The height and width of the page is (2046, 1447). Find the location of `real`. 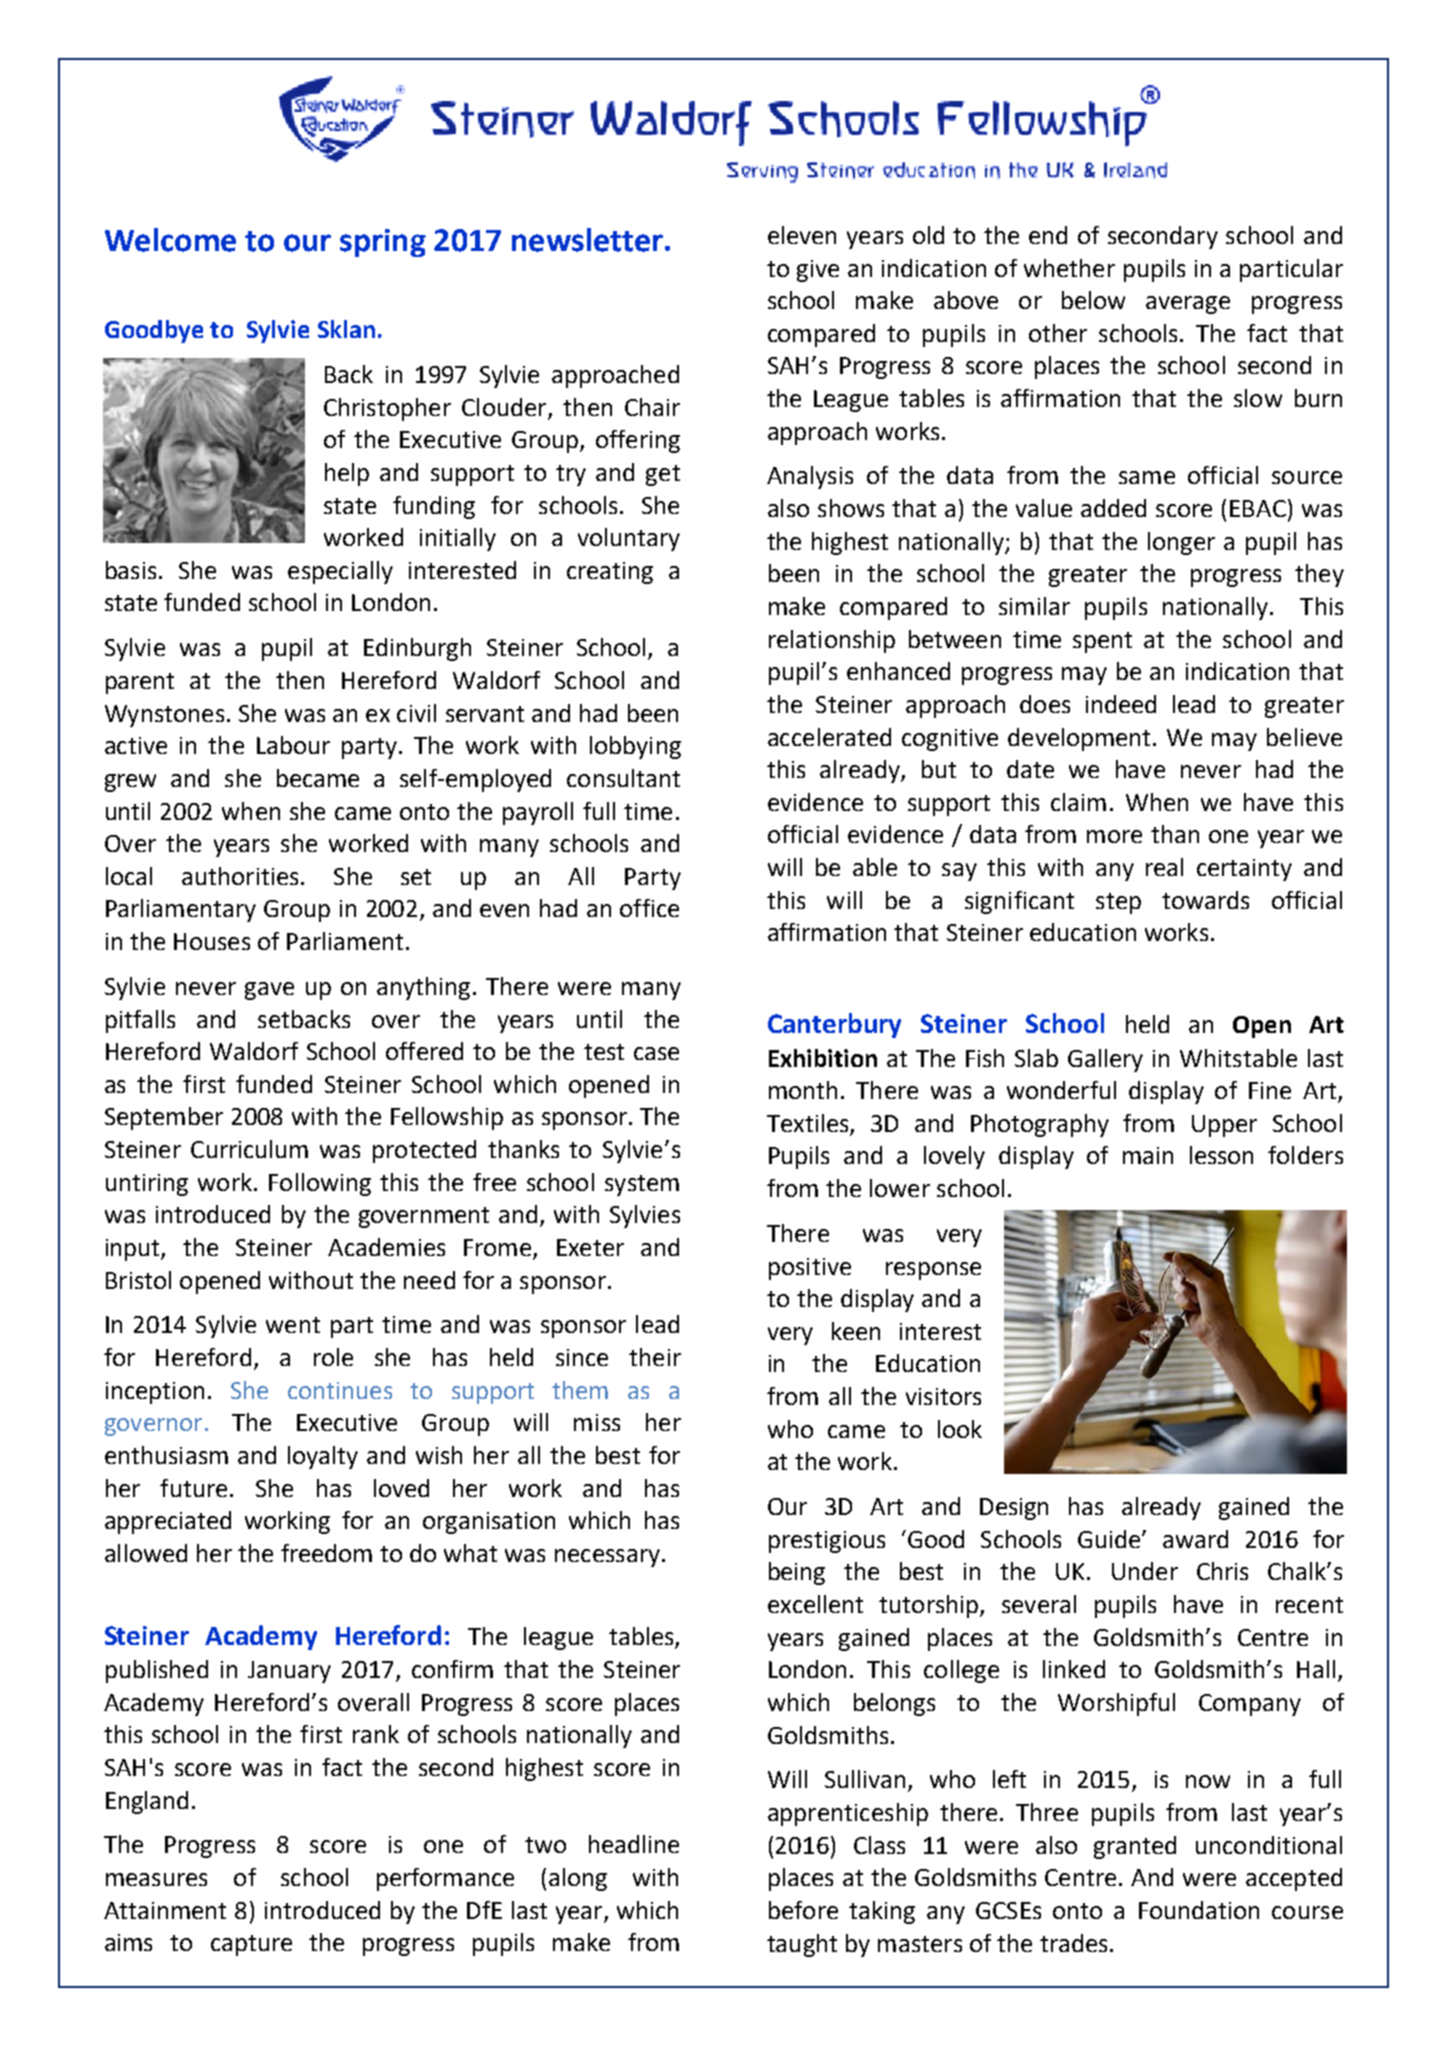

real is located at coordinates (1164, 867).
